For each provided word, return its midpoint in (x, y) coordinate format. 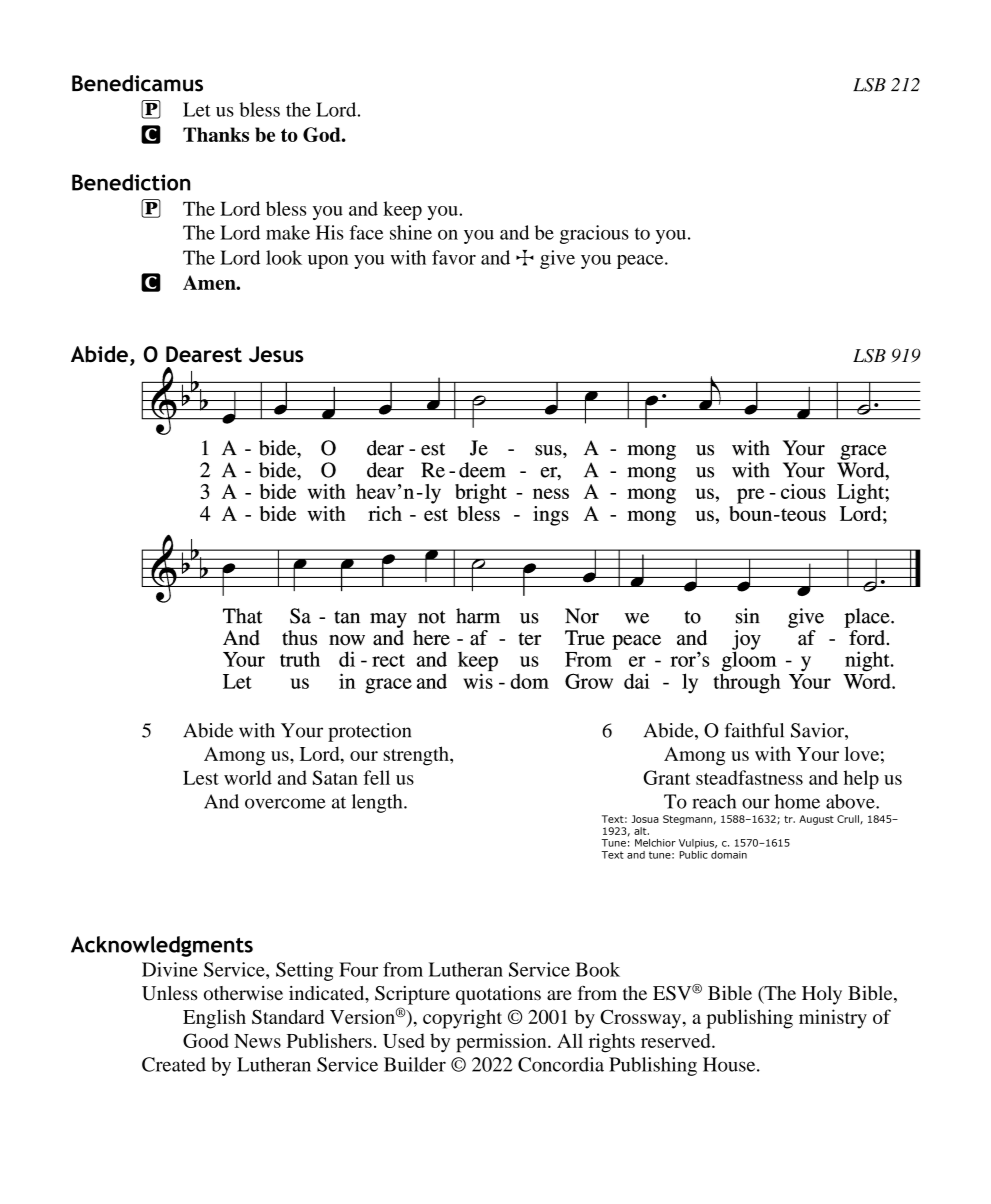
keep (402, 210)
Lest (201, 778)
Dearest (204, 354)
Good (206, 1040)
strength (417, 756)
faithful (754, 730)
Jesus (276, 354)
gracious (594, 234)
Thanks (216, 134)
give (557, 259)
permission (502, 1043)
